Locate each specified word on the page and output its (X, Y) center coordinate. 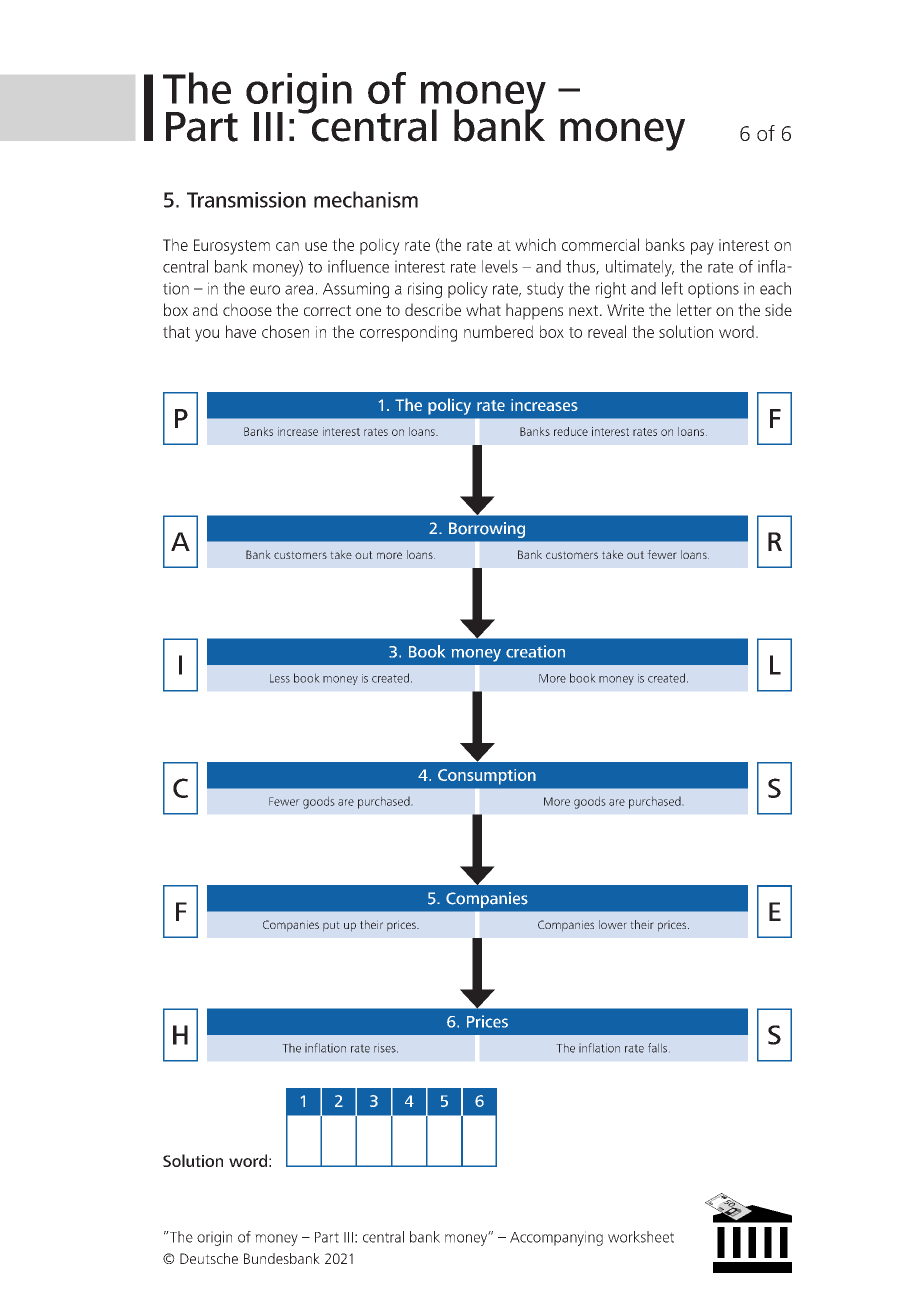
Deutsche (209, 1258)
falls (657, 1048)
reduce (571, 431)
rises (386, 1049)
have (241, 331)
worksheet (641, 1237)
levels (500, 266)
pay (702, 248)
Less (280, 678)
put (331, 926)
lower (612, 924)
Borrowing (487, 530)
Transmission (246, 200)
